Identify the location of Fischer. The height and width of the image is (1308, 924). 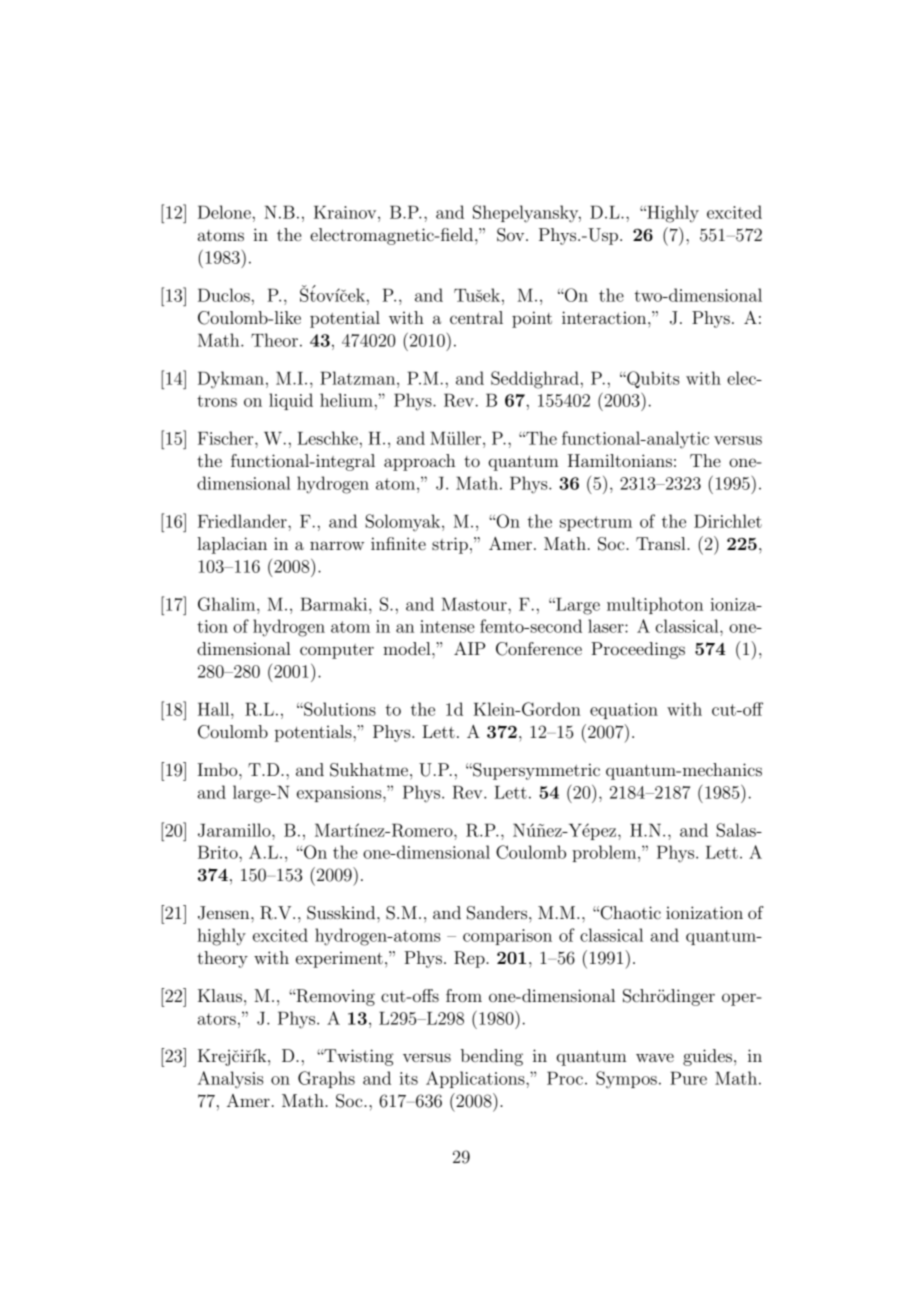
(227, 438).
